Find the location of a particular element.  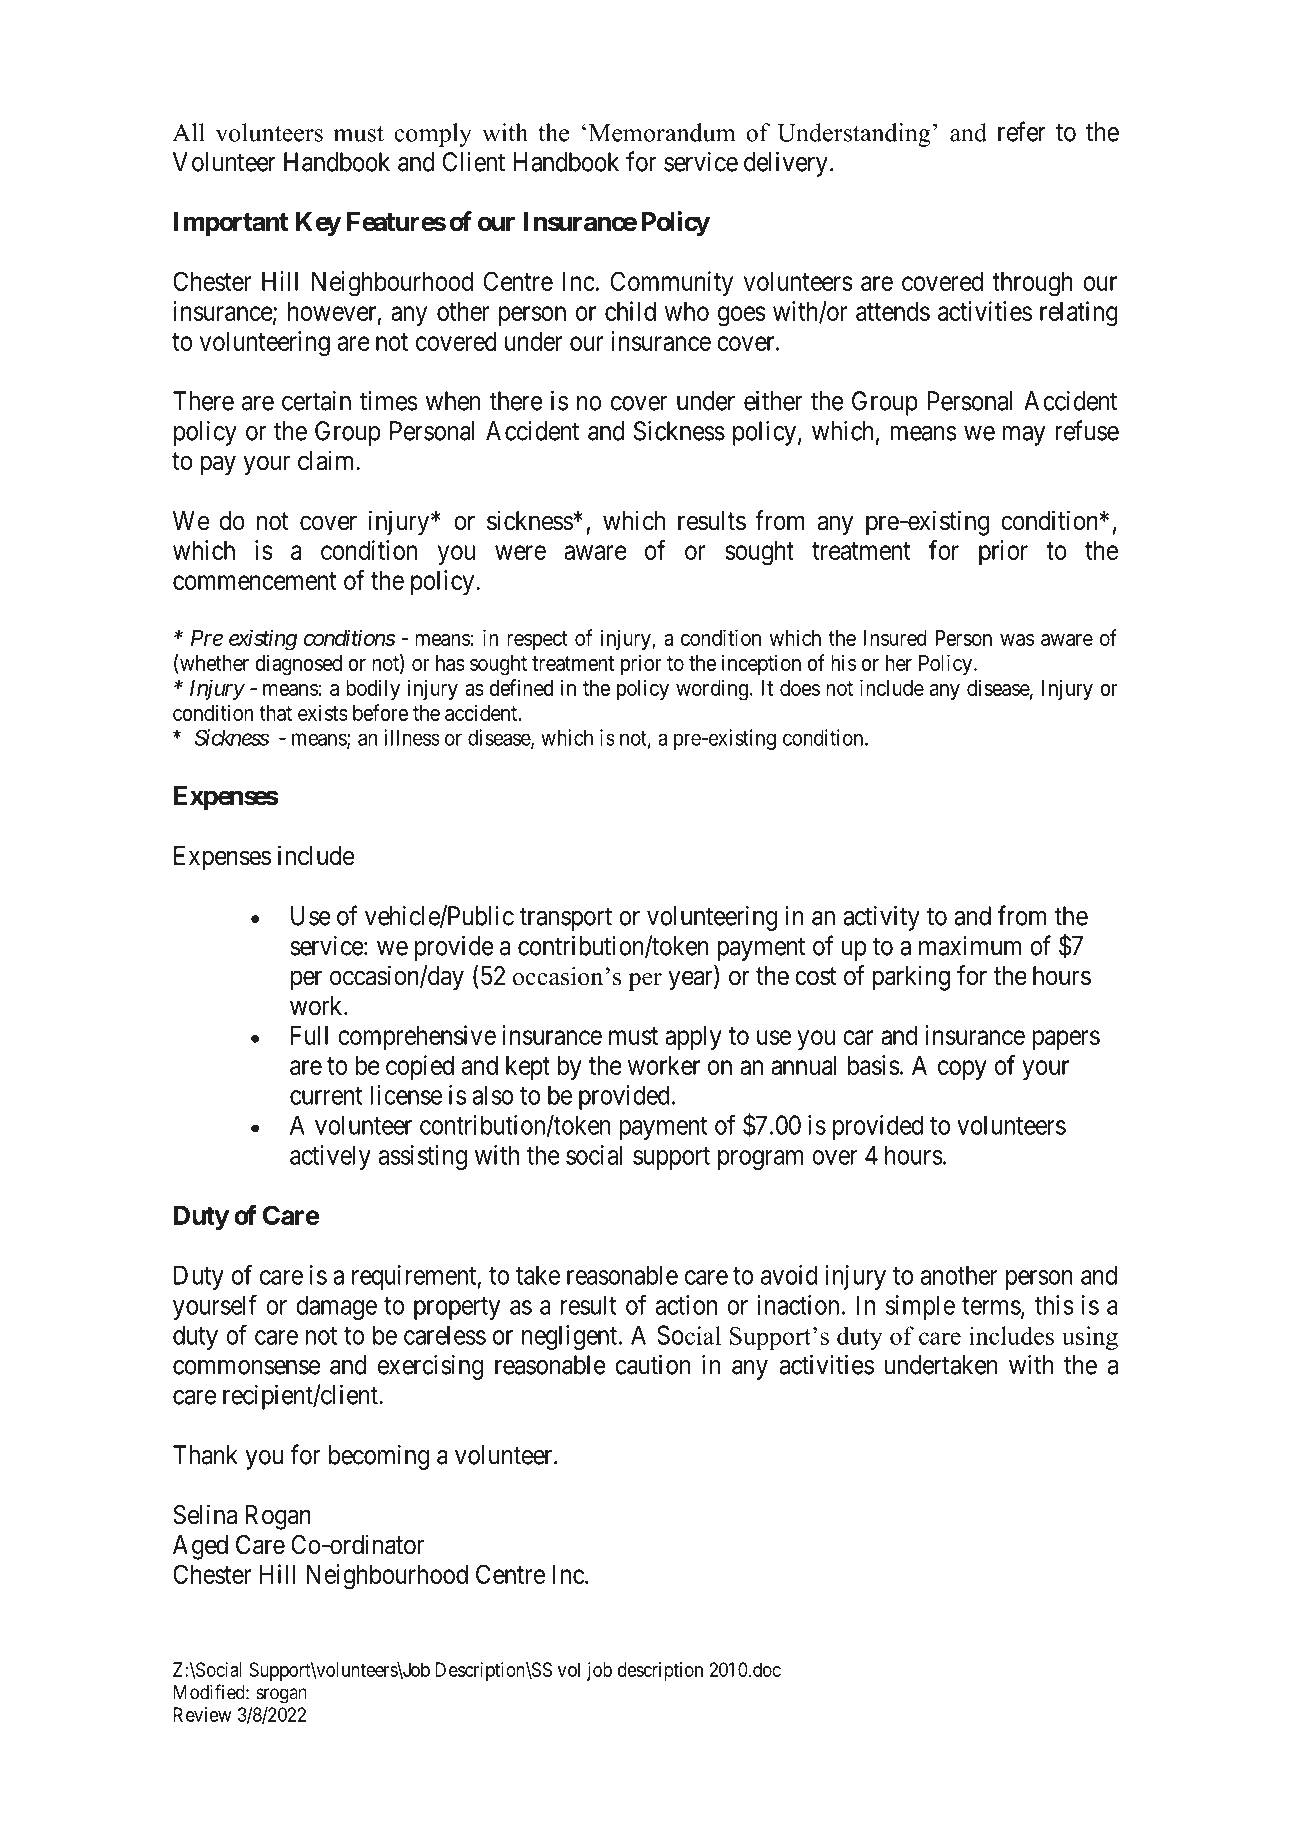

caution is located at coordinates (652, 1365).
